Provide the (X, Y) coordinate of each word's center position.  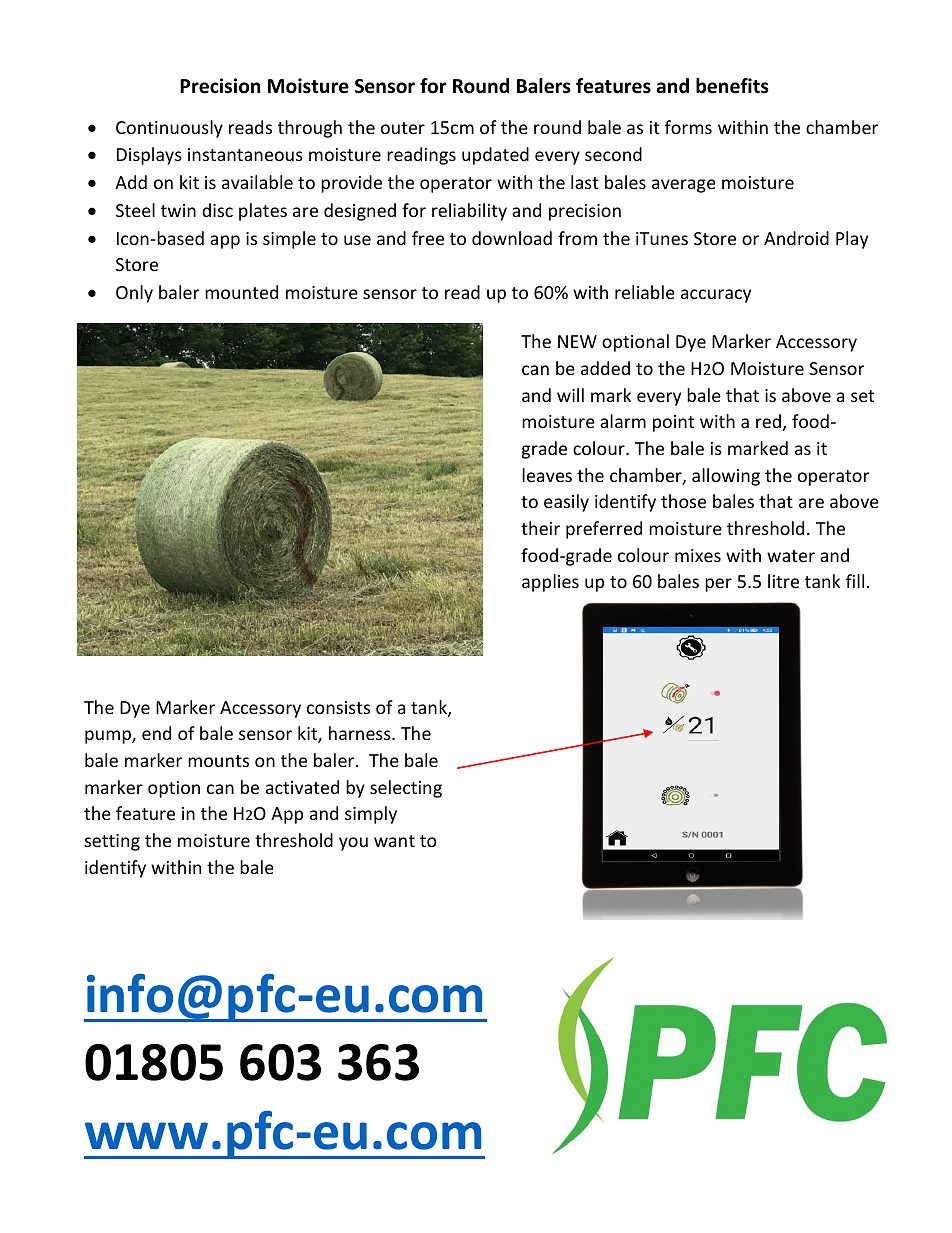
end (156, 733)
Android (796, 238)
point (673, 423)
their (540, 528)
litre (783, 581)
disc (217, 210)
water (791, 556)
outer (403, 128)
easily (566, 503)
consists (338, 707)
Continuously (169, 129)
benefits (732, 86)
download (512, 238)
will (570, 395)
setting (112, 842)
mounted (241, 292)
